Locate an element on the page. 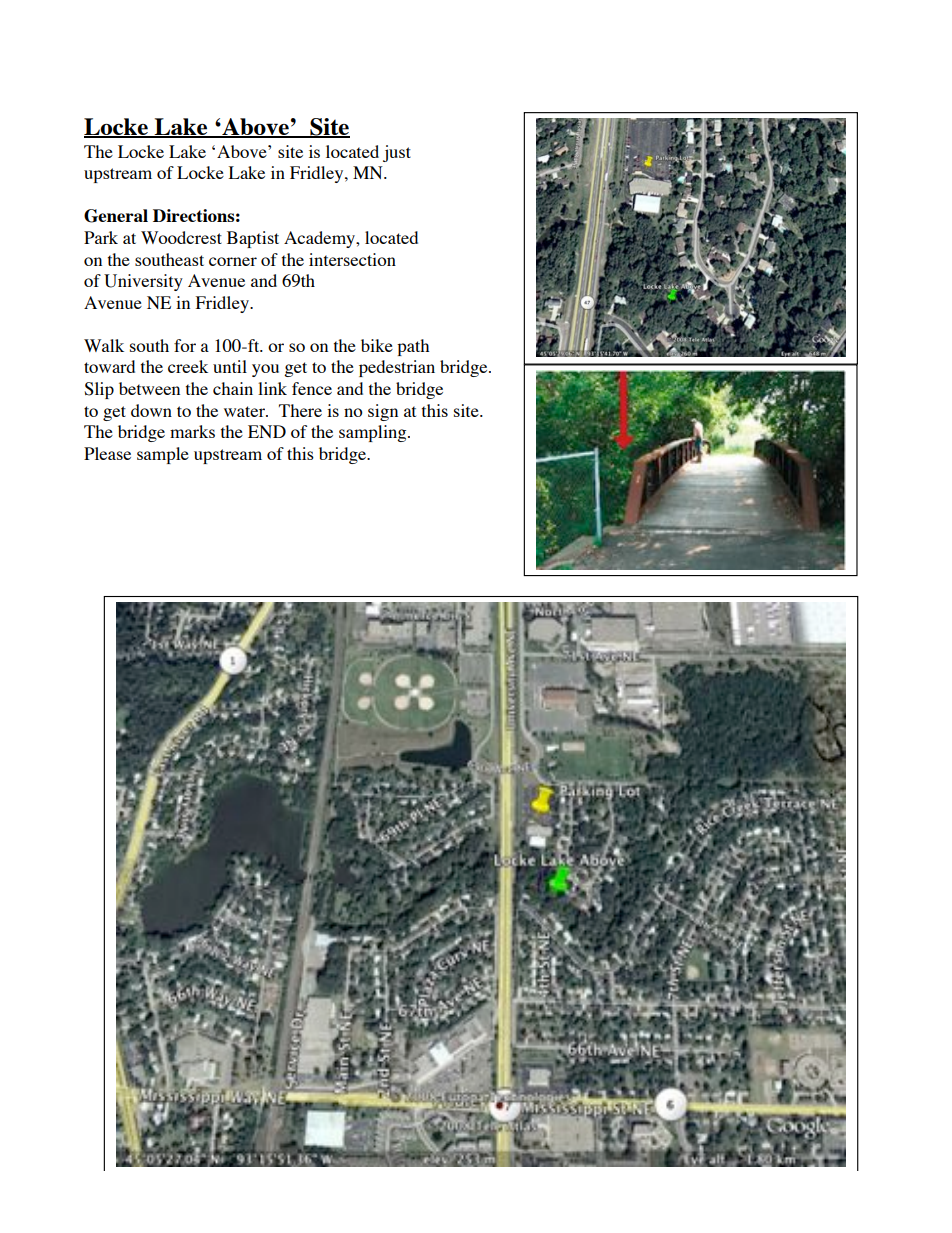  bike is located at coordinates (377, 345).
